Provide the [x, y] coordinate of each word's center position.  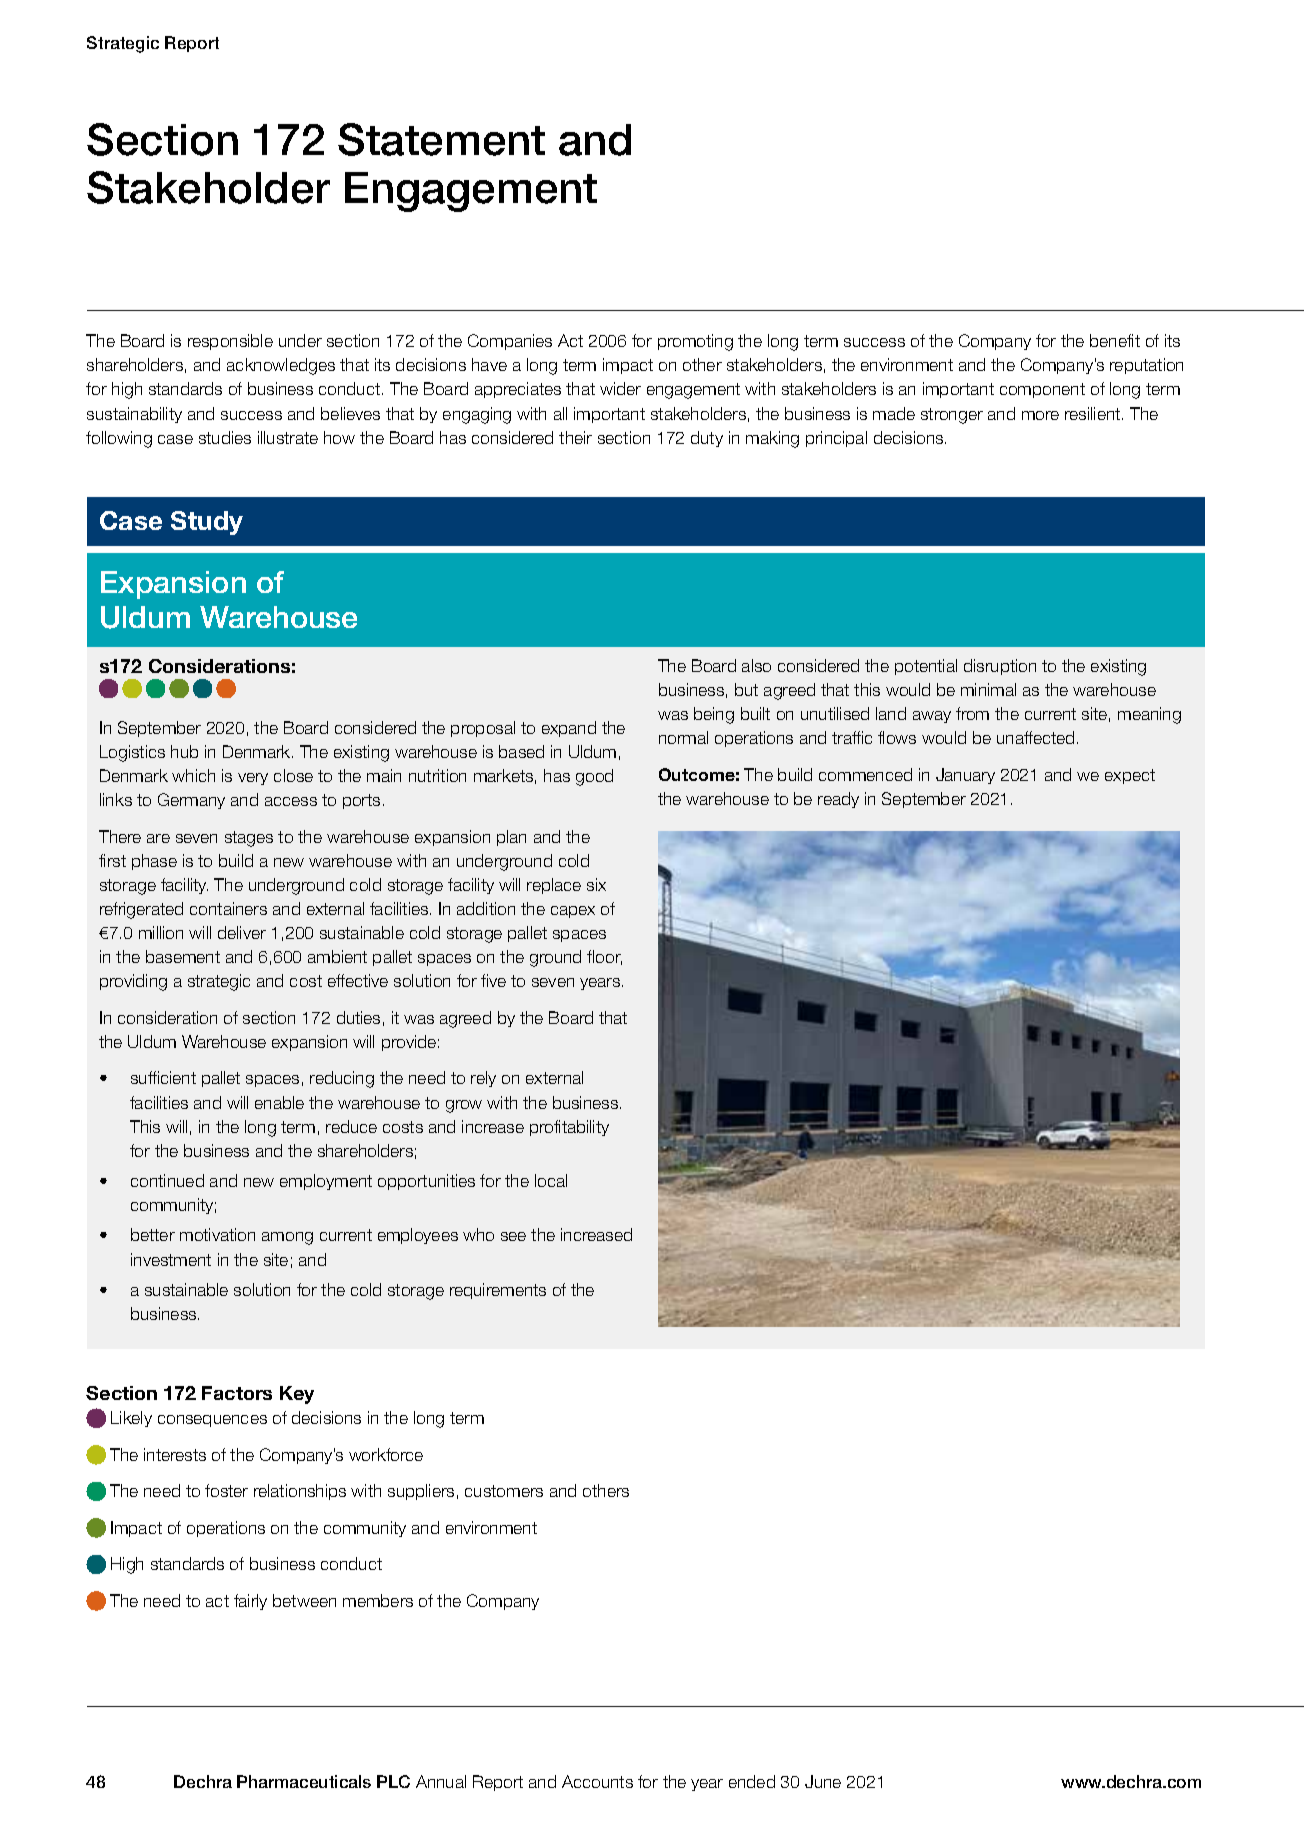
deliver [242, 932]
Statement [441, 139]
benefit [1115, 340]
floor [604, 957]
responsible [230, 342]
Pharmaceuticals [304, 1781]
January [965, 776]
